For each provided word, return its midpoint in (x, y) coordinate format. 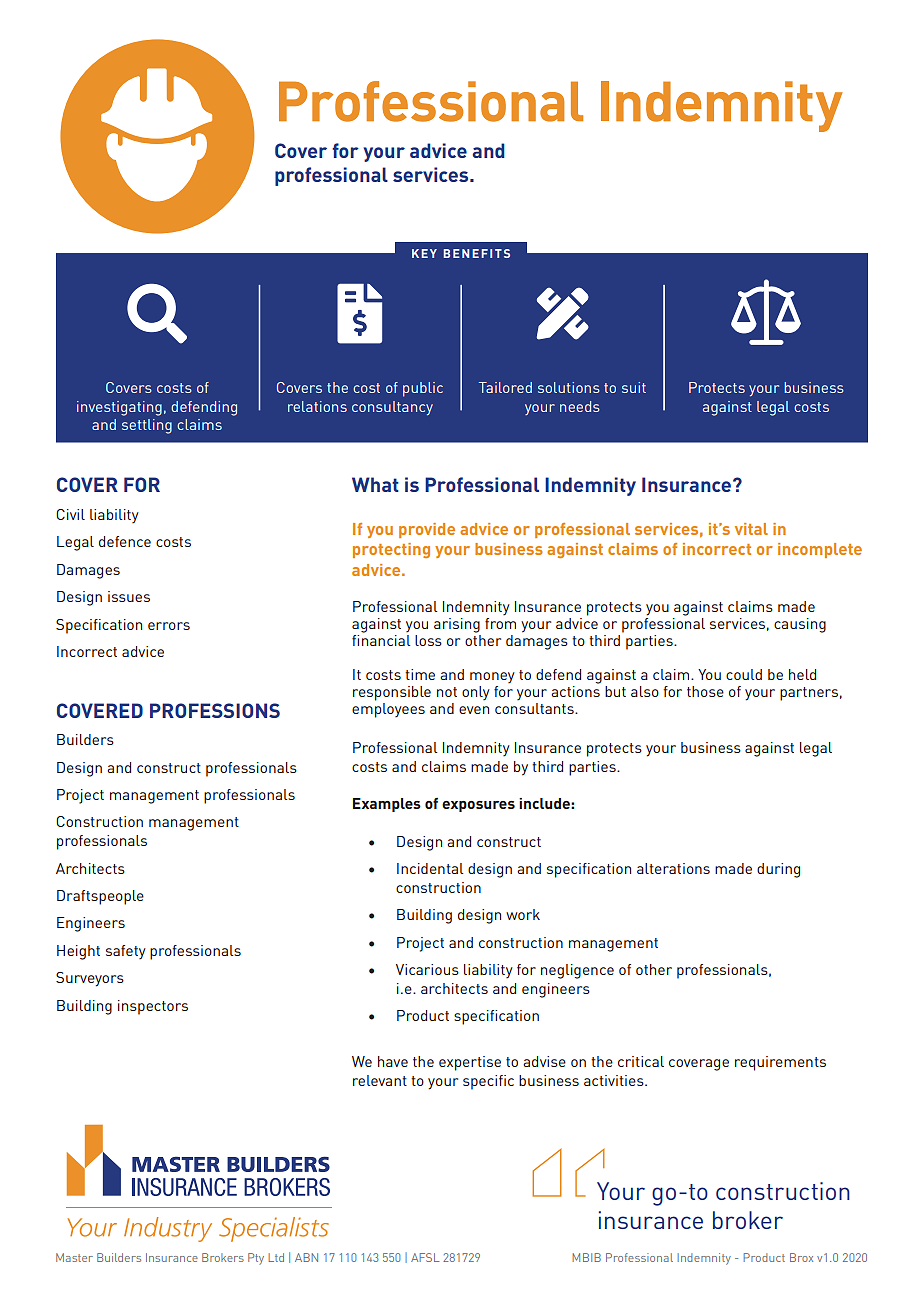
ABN (306, 1257)
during (778, 870)
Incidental (430, 868)
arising (457, 625)
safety (126, 952)
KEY (424, 253)
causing (800, 625)
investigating (119, 408)
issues (129, 596)
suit (634, 387)
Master (74, 1257)
